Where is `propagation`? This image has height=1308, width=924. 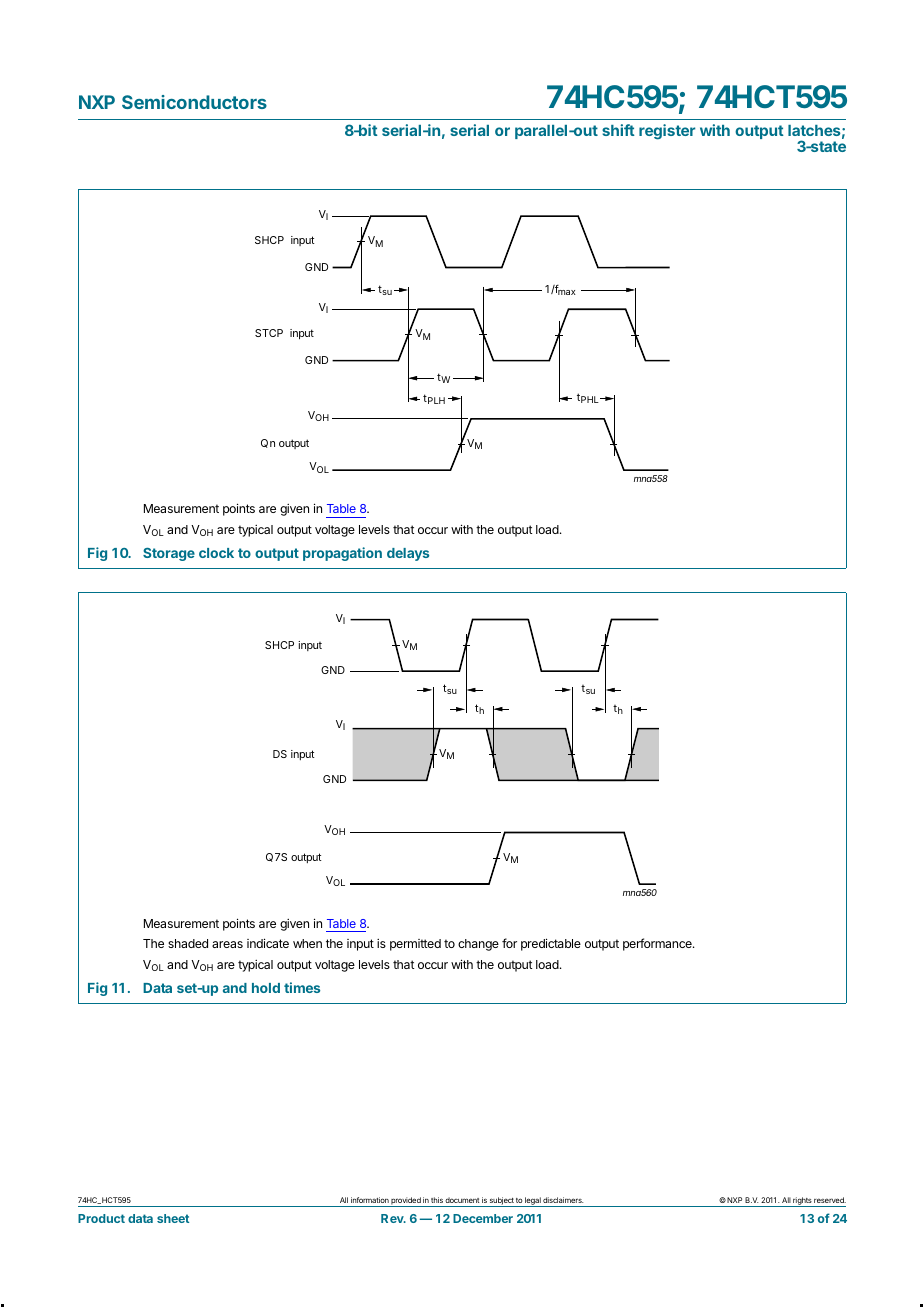 propagation is located at coordinates (342, 554).
